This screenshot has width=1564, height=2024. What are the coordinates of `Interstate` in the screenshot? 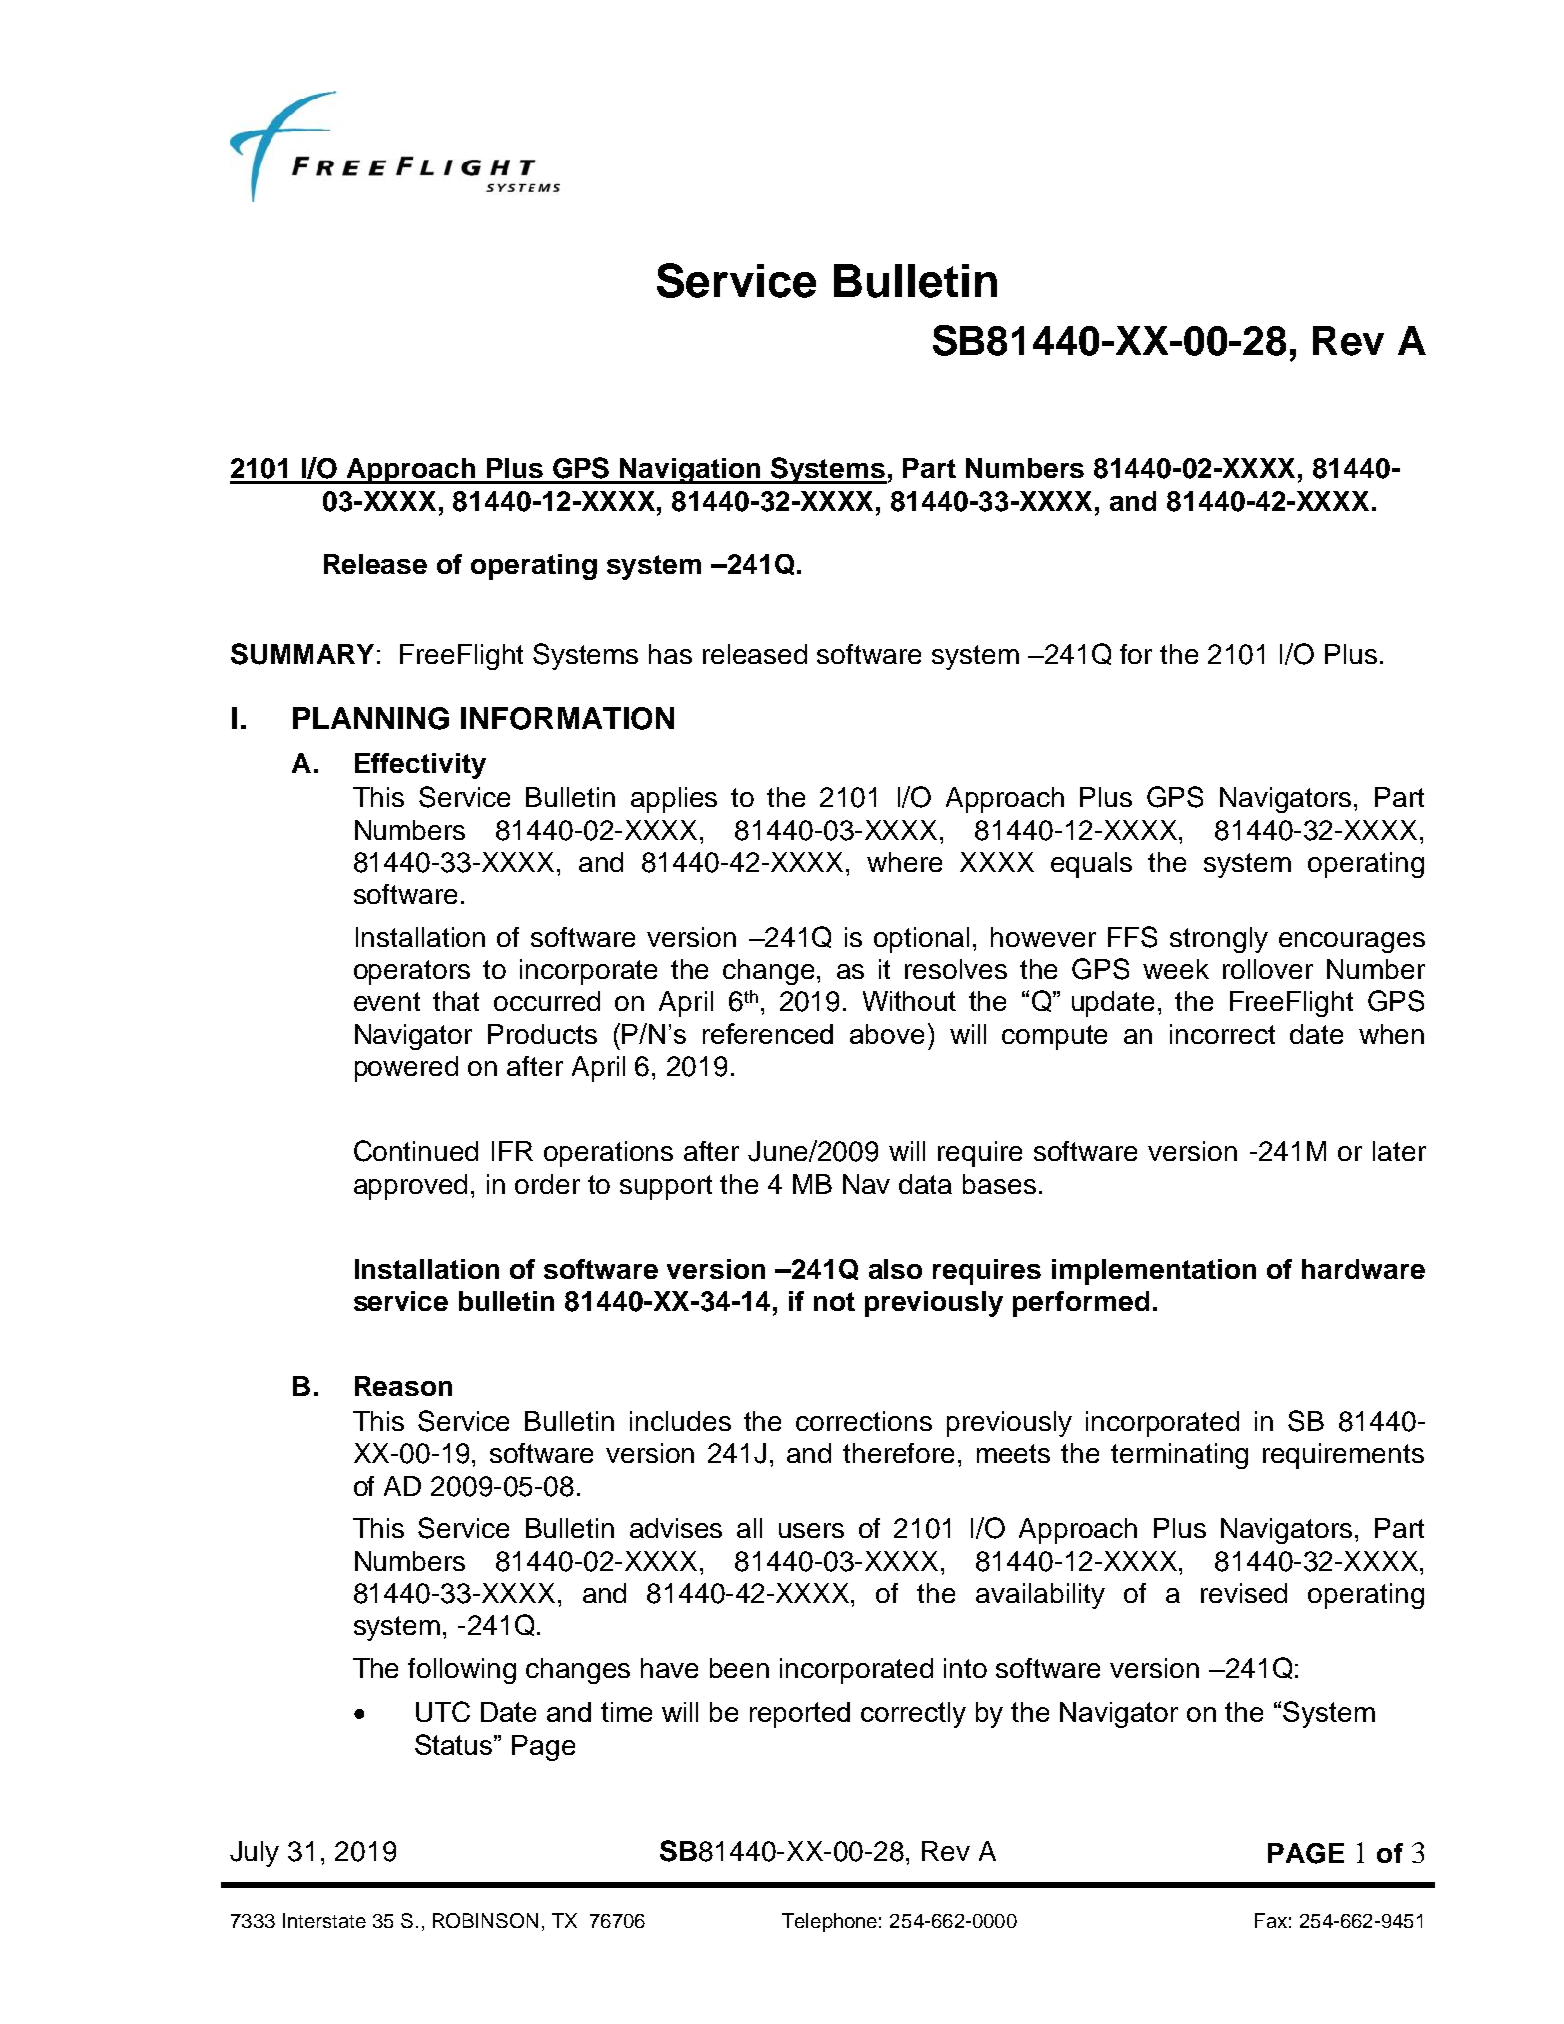 It's located at (324, 1920).
